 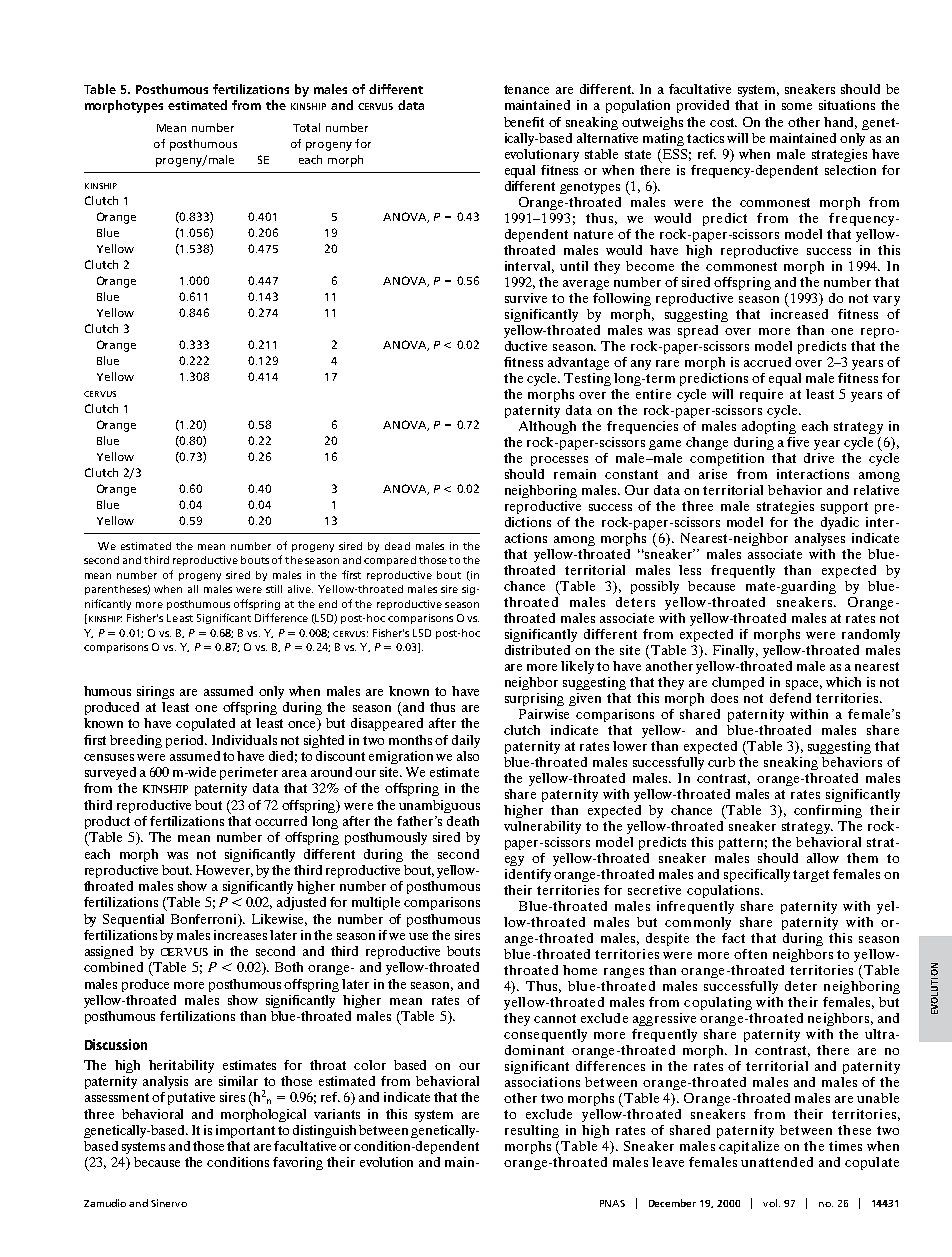 I want to click on benefit, so click(x=524, y=122).
